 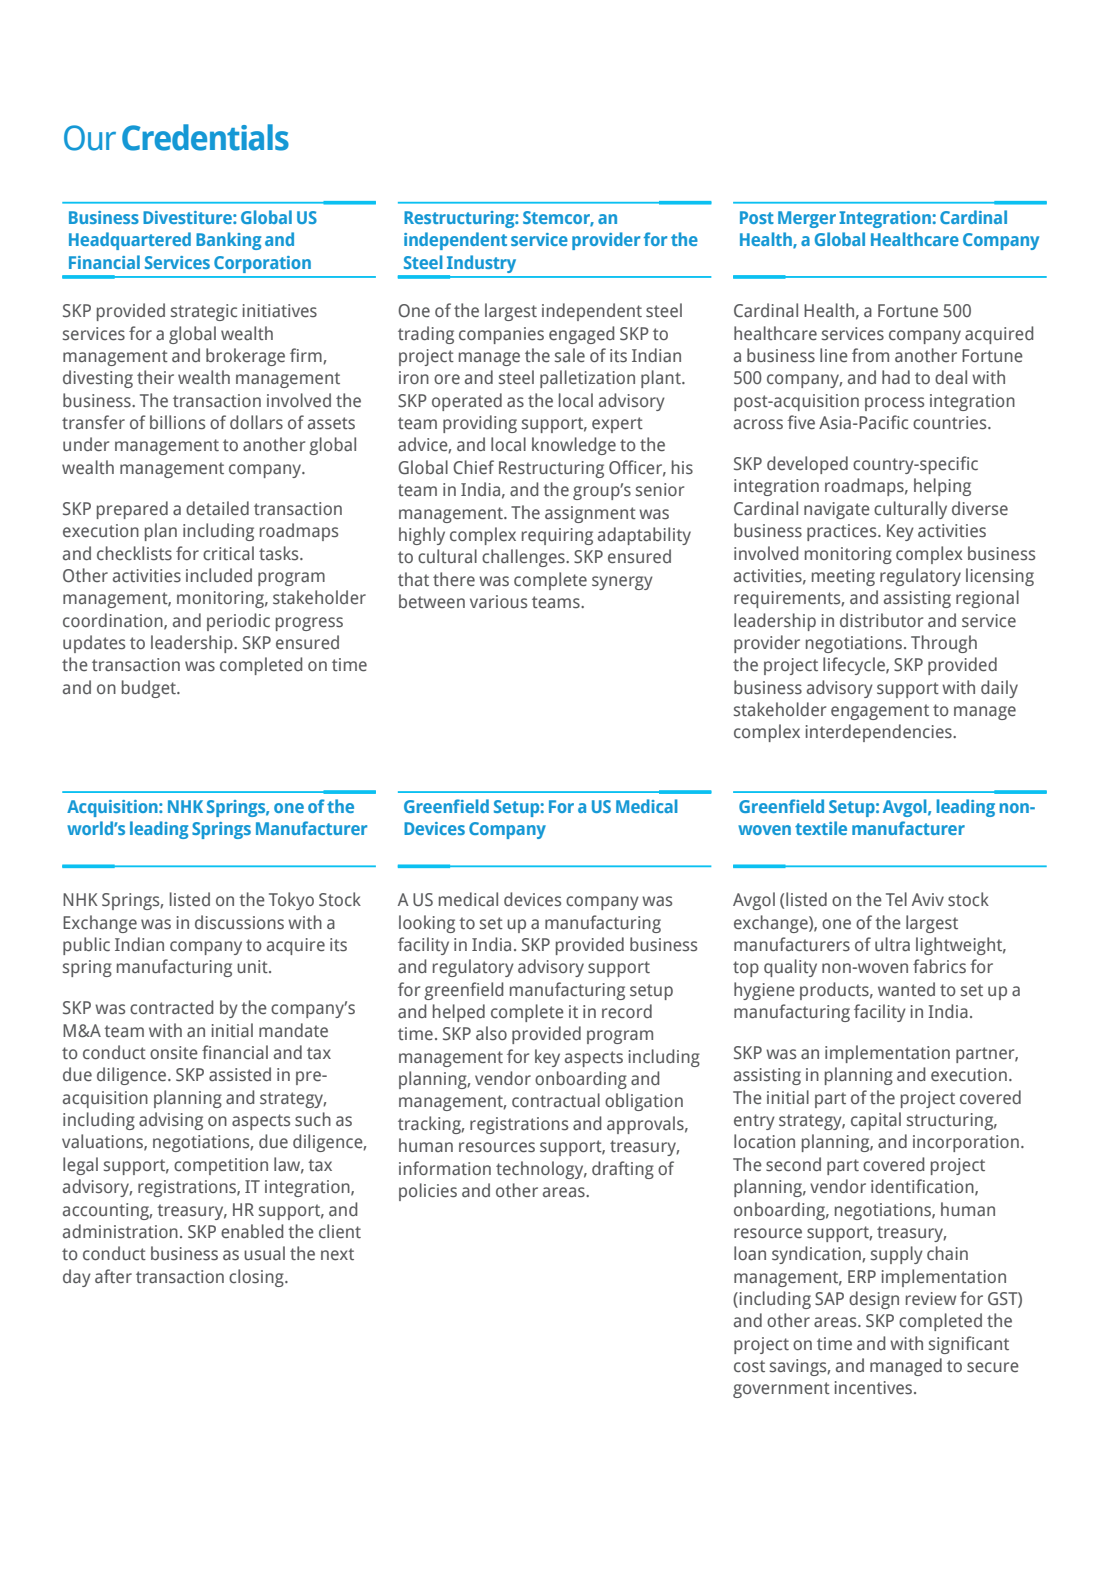 What do you see at coordinates (217, 508) in the screenshot?
I see `detailed` at bounding box center [217, 508].
